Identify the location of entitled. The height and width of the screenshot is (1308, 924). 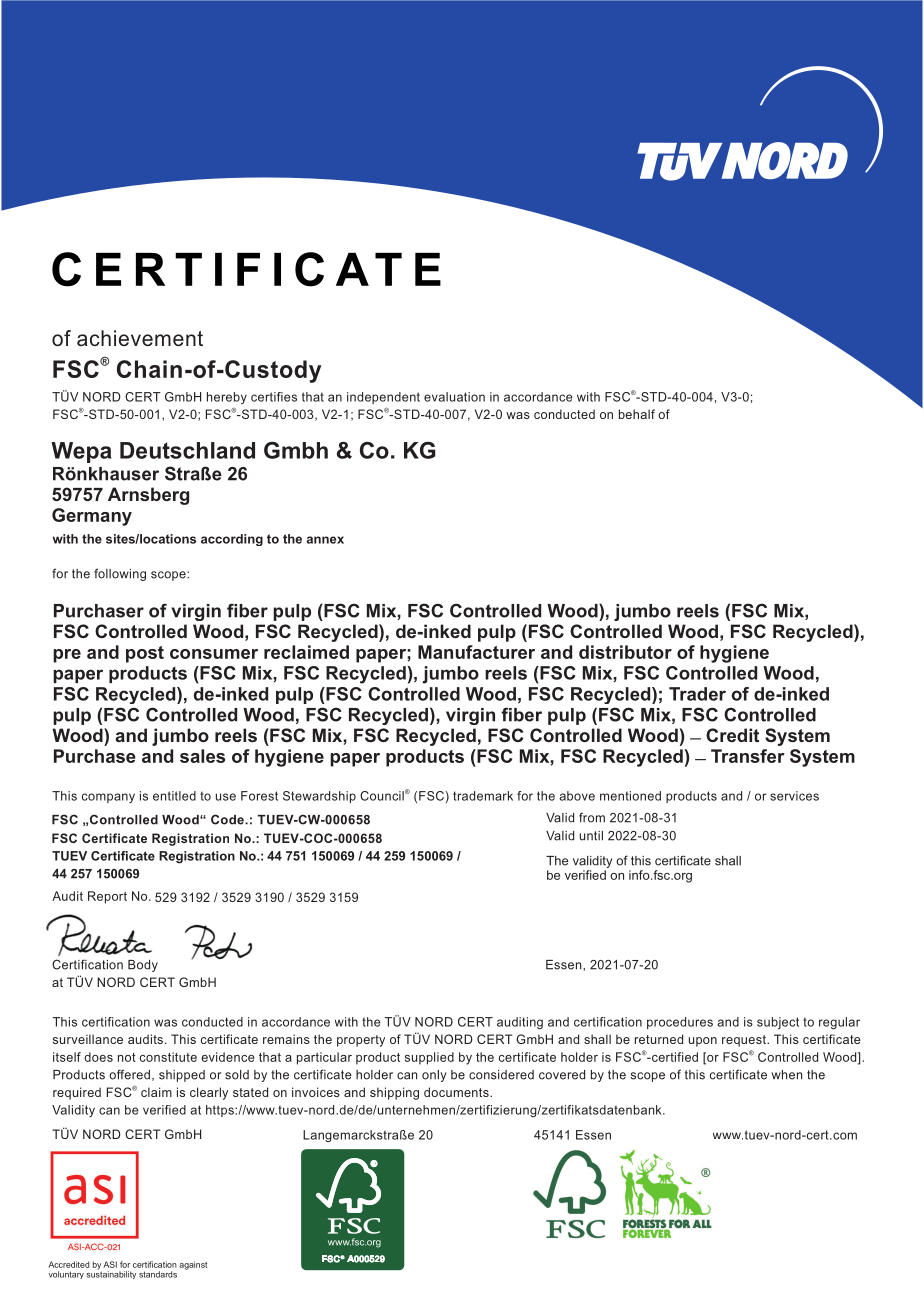
(174, 796).
